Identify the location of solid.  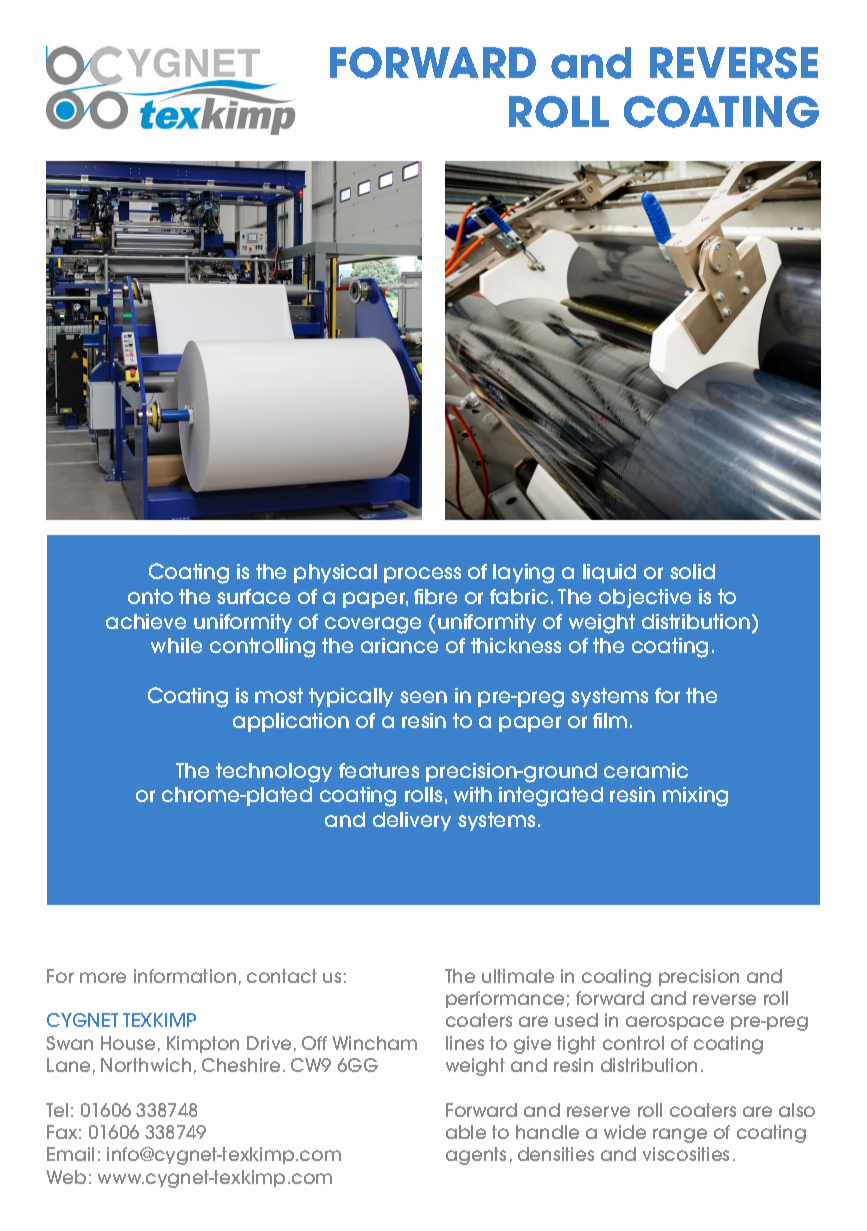
(692, 571).
